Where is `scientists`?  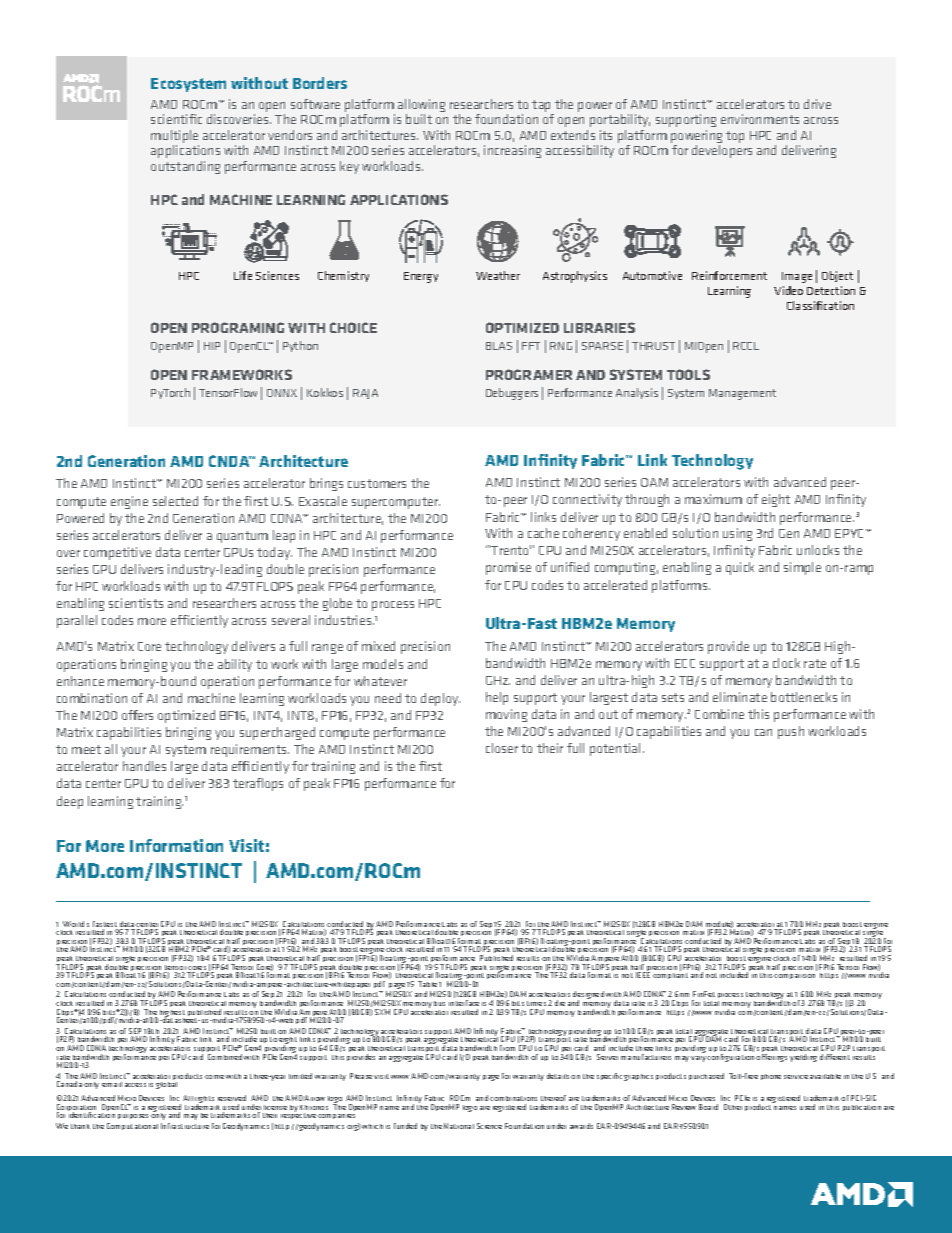
scientists is located at coordinates (136, 603).
